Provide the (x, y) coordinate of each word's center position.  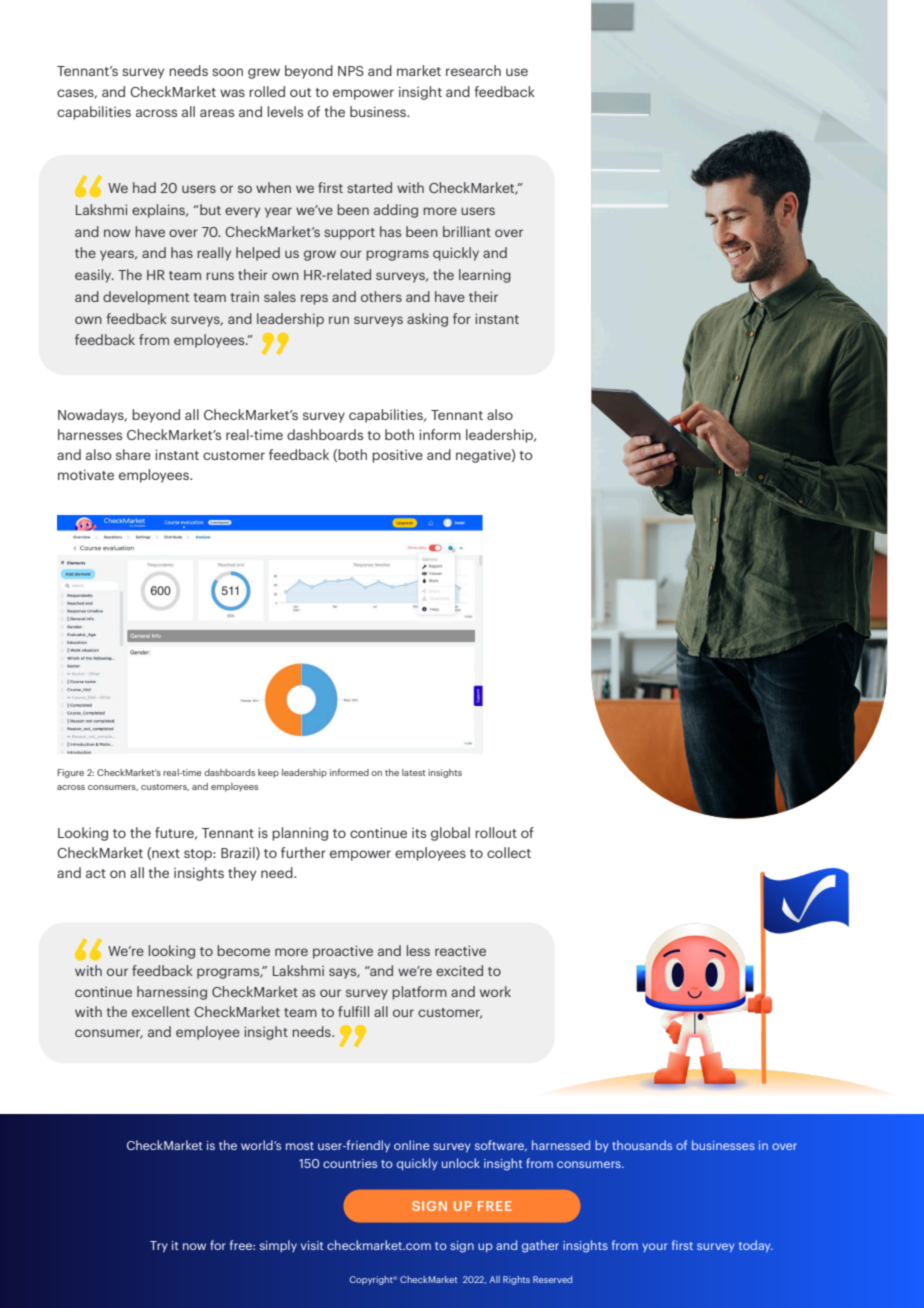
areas (217, 113)
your (655, 1247)
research (473, 70)
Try (159, 1246)
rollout (496, 832)
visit (312, 1245)
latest (413, 772)
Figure (70, 773)
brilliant (467, 231)
